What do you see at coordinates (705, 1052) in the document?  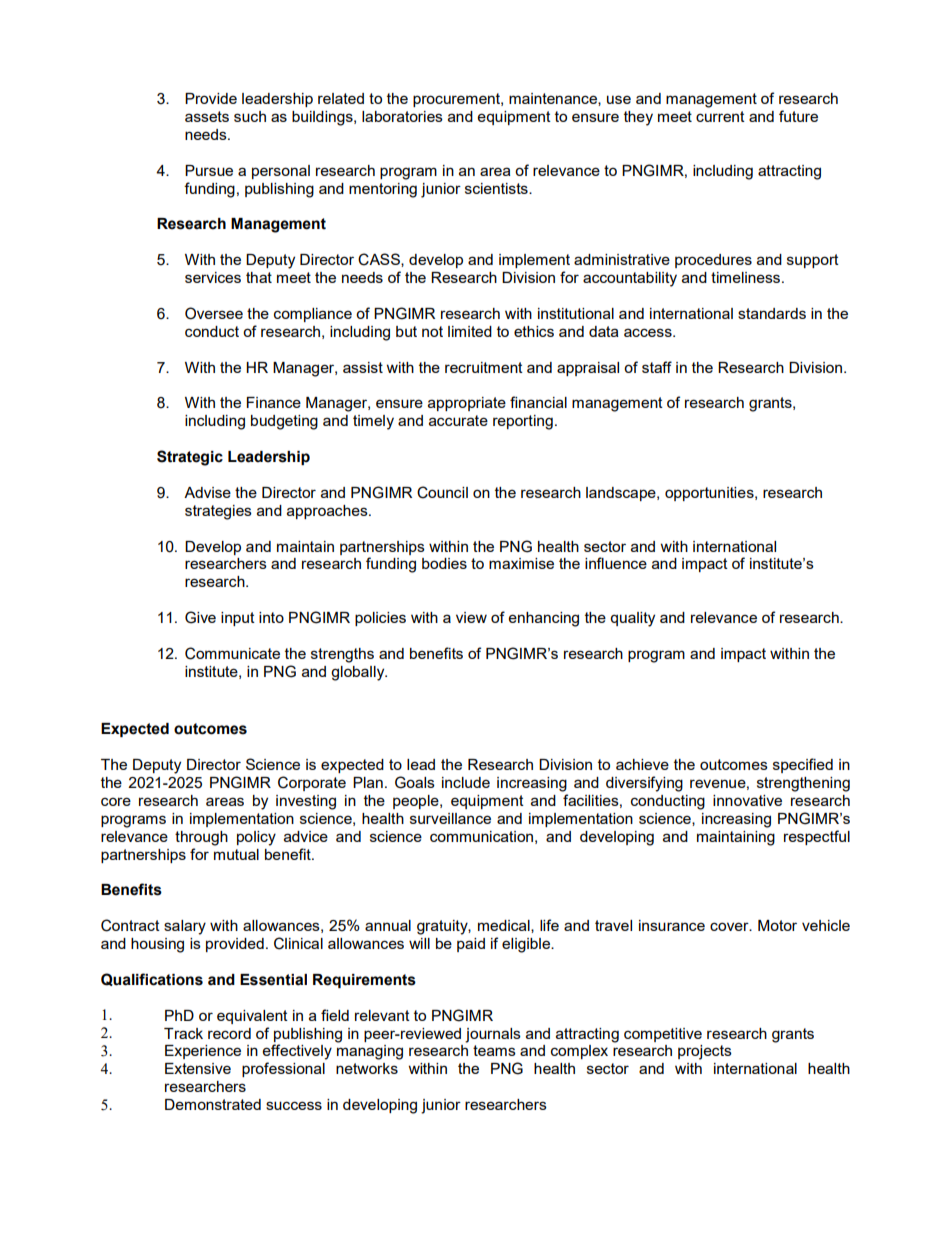 I see `projects` at bounding box center [705, 1052].
